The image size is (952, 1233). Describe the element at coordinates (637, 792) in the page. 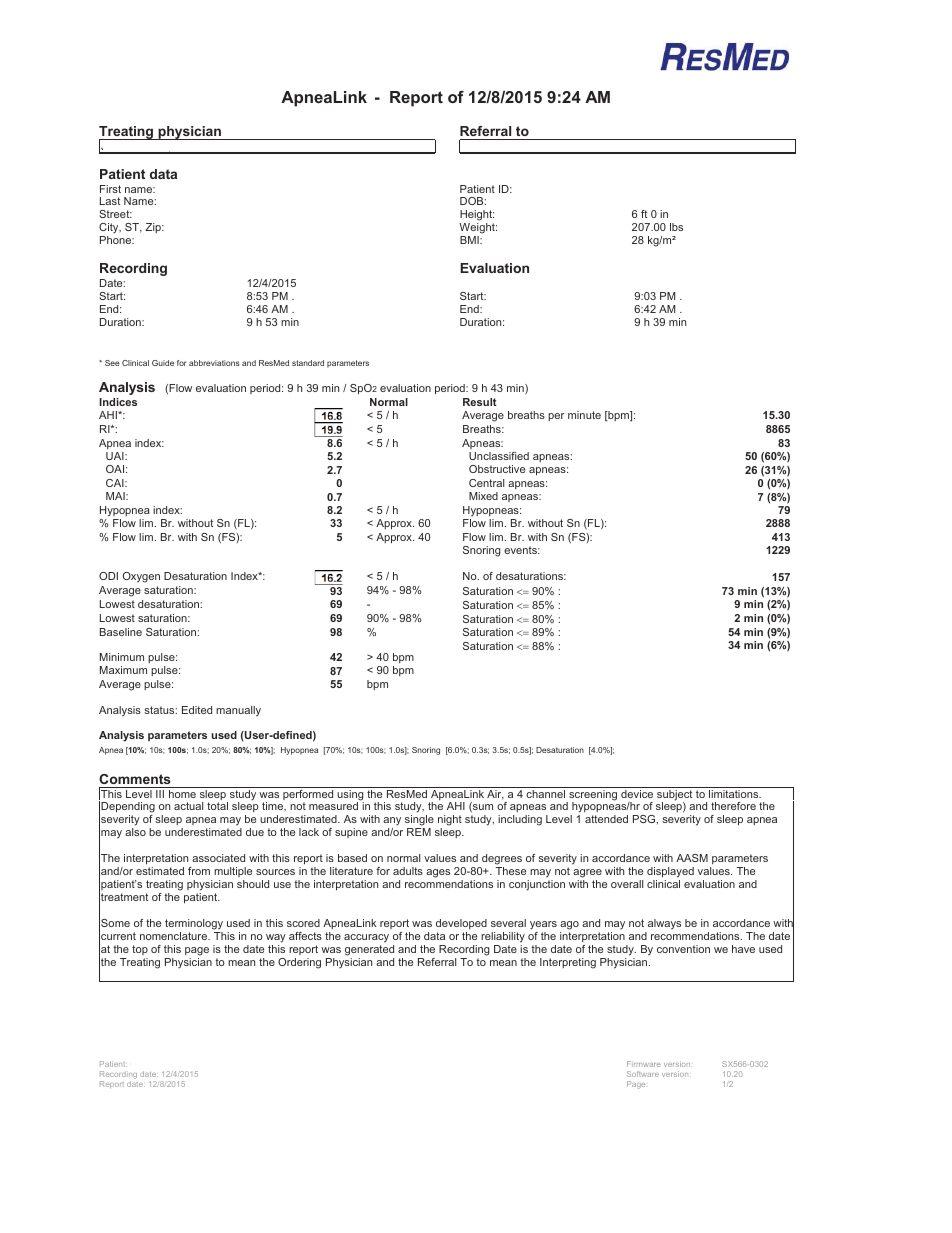

I see `device` at that location.
